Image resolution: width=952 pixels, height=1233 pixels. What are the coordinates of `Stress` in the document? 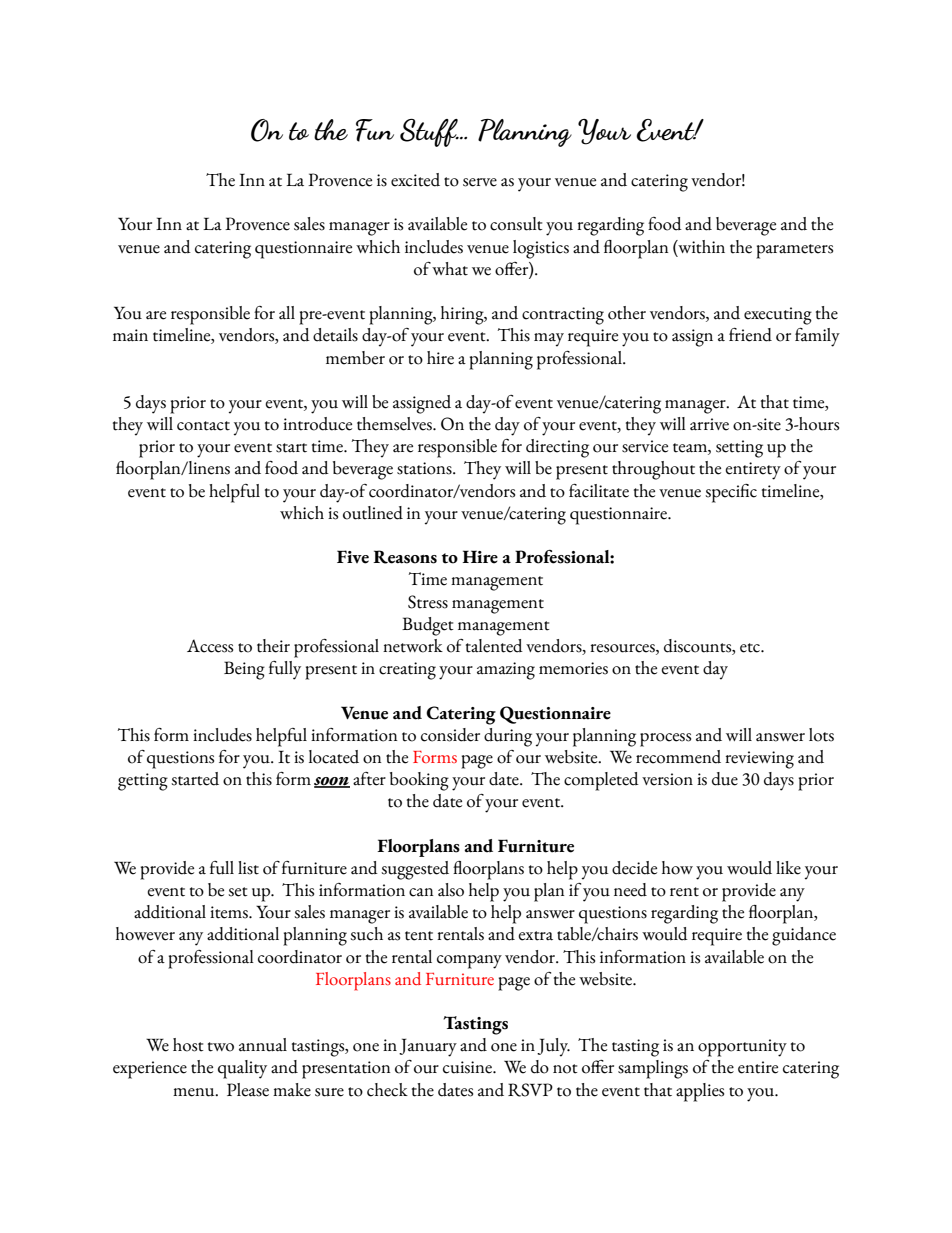 It's located at (428, 602).
